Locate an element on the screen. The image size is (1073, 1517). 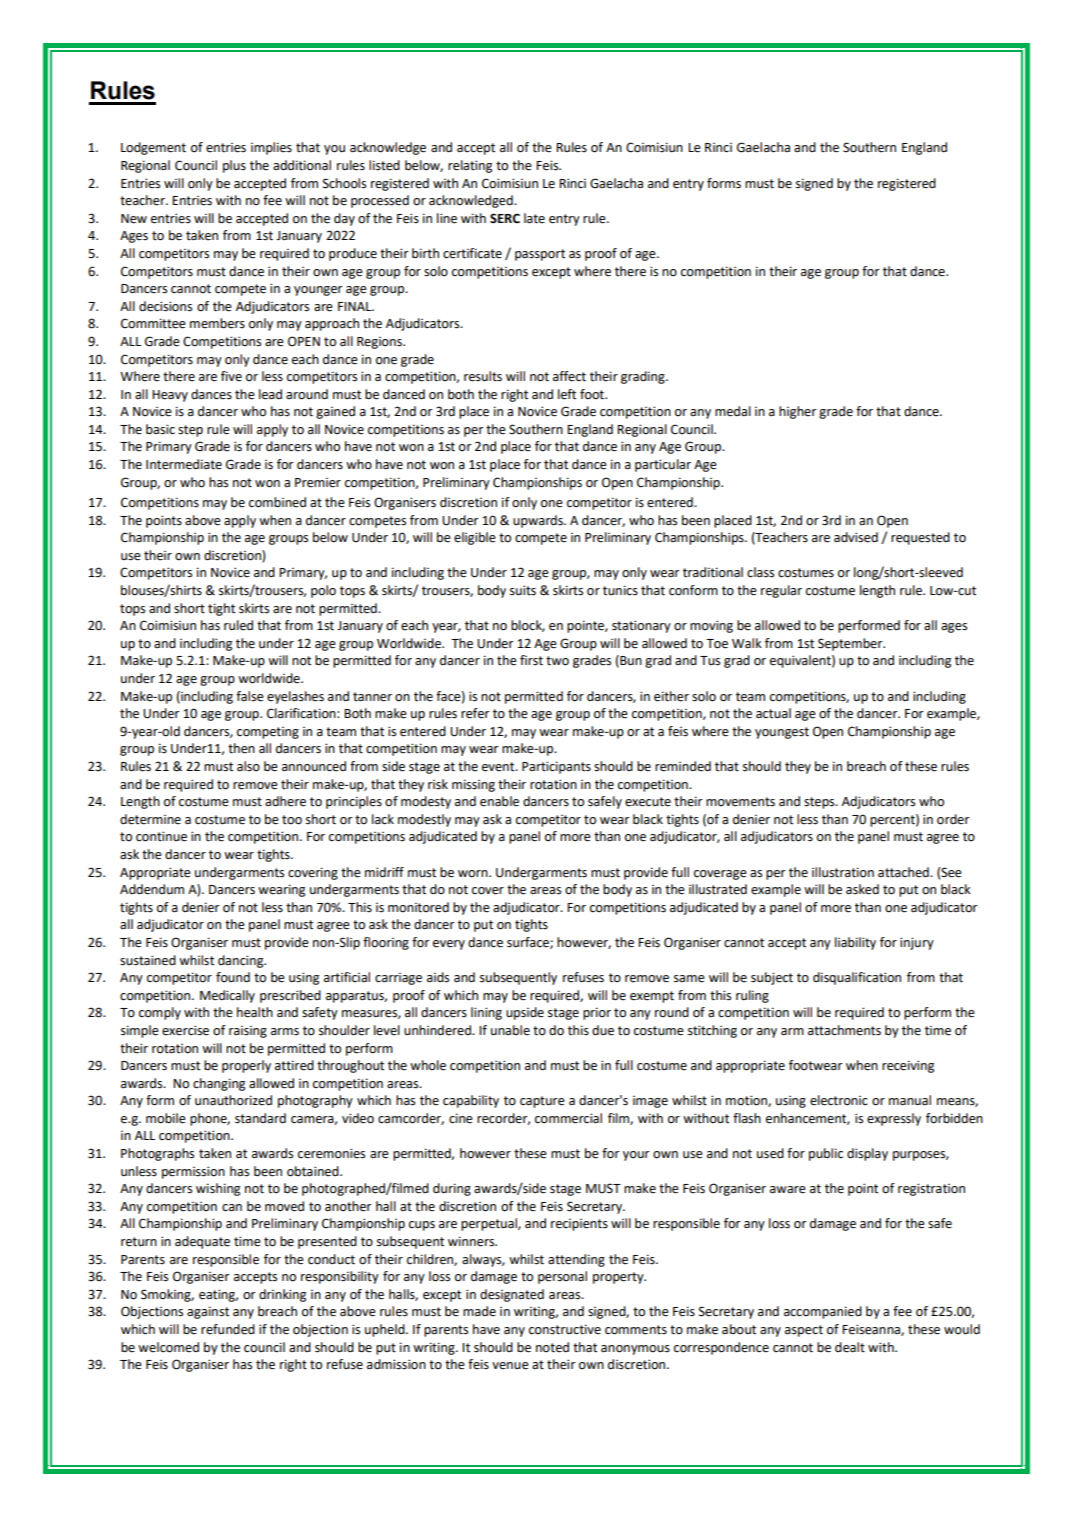
refunded is located at coordinates (228, 1329).
